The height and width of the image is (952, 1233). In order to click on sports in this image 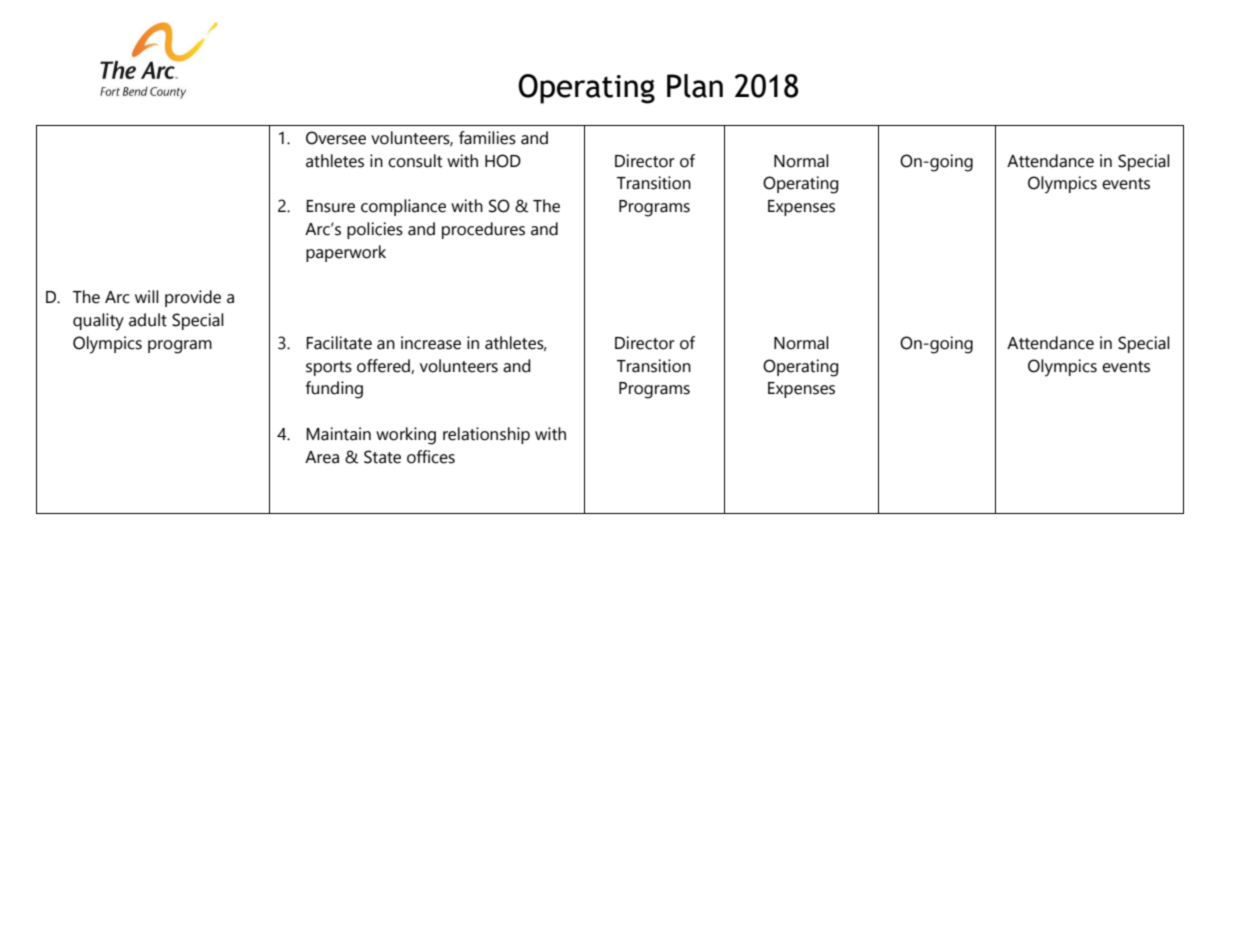, I will do `click(329, 368)`.
